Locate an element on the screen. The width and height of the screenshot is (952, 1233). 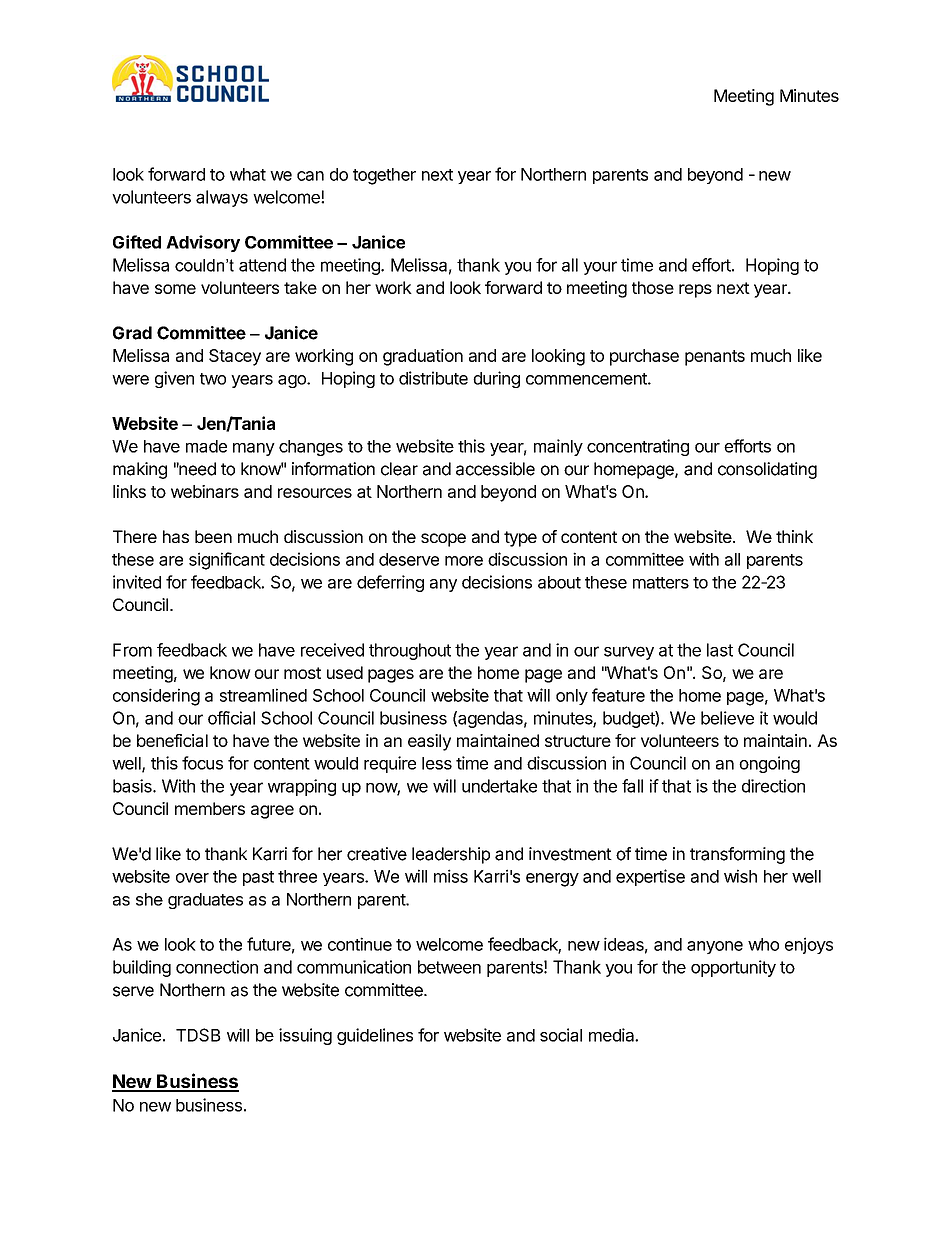
more is located at coordinates (464, 561).
